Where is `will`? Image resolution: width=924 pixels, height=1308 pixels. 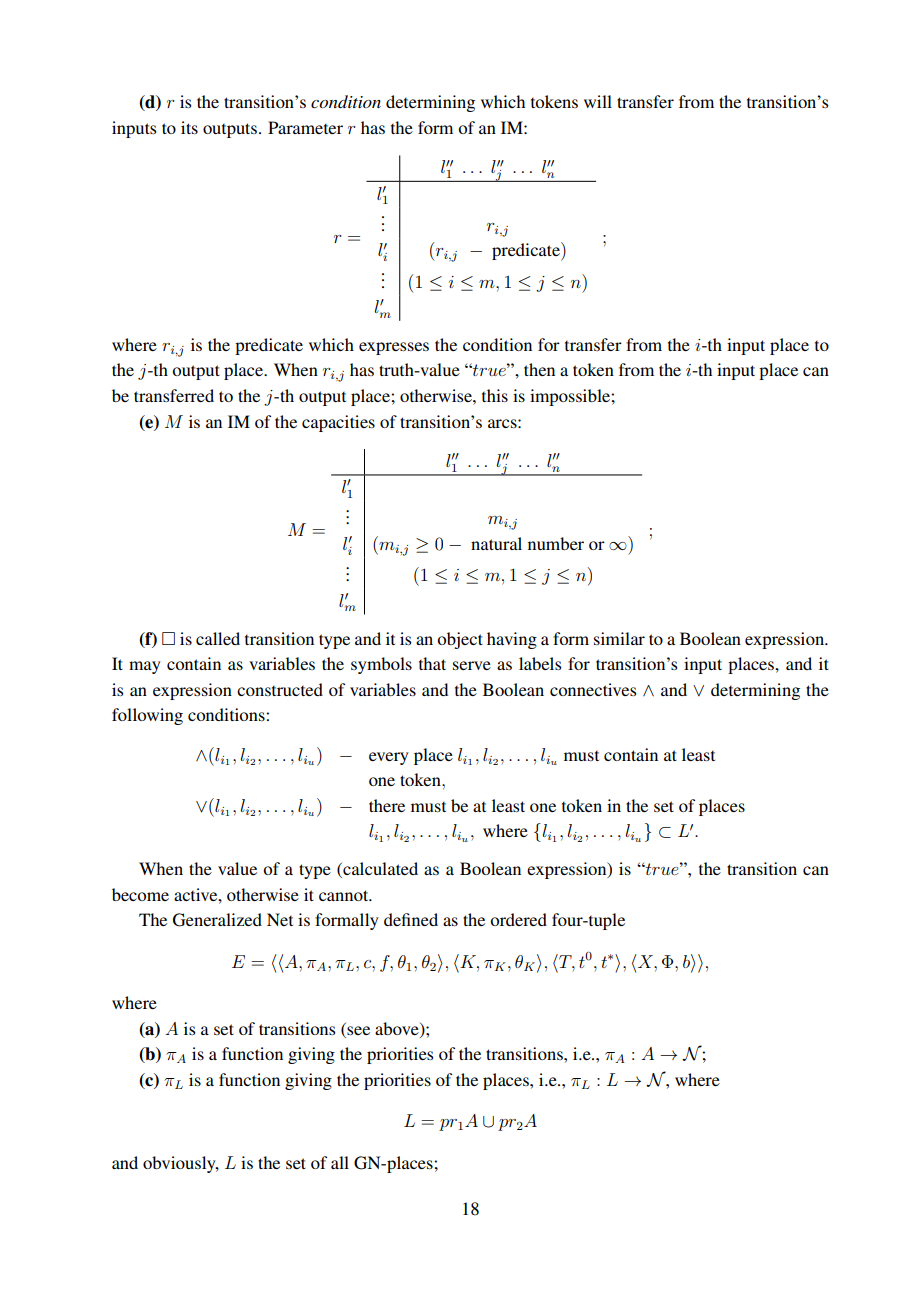 will is located at coordinates (598, 101).
